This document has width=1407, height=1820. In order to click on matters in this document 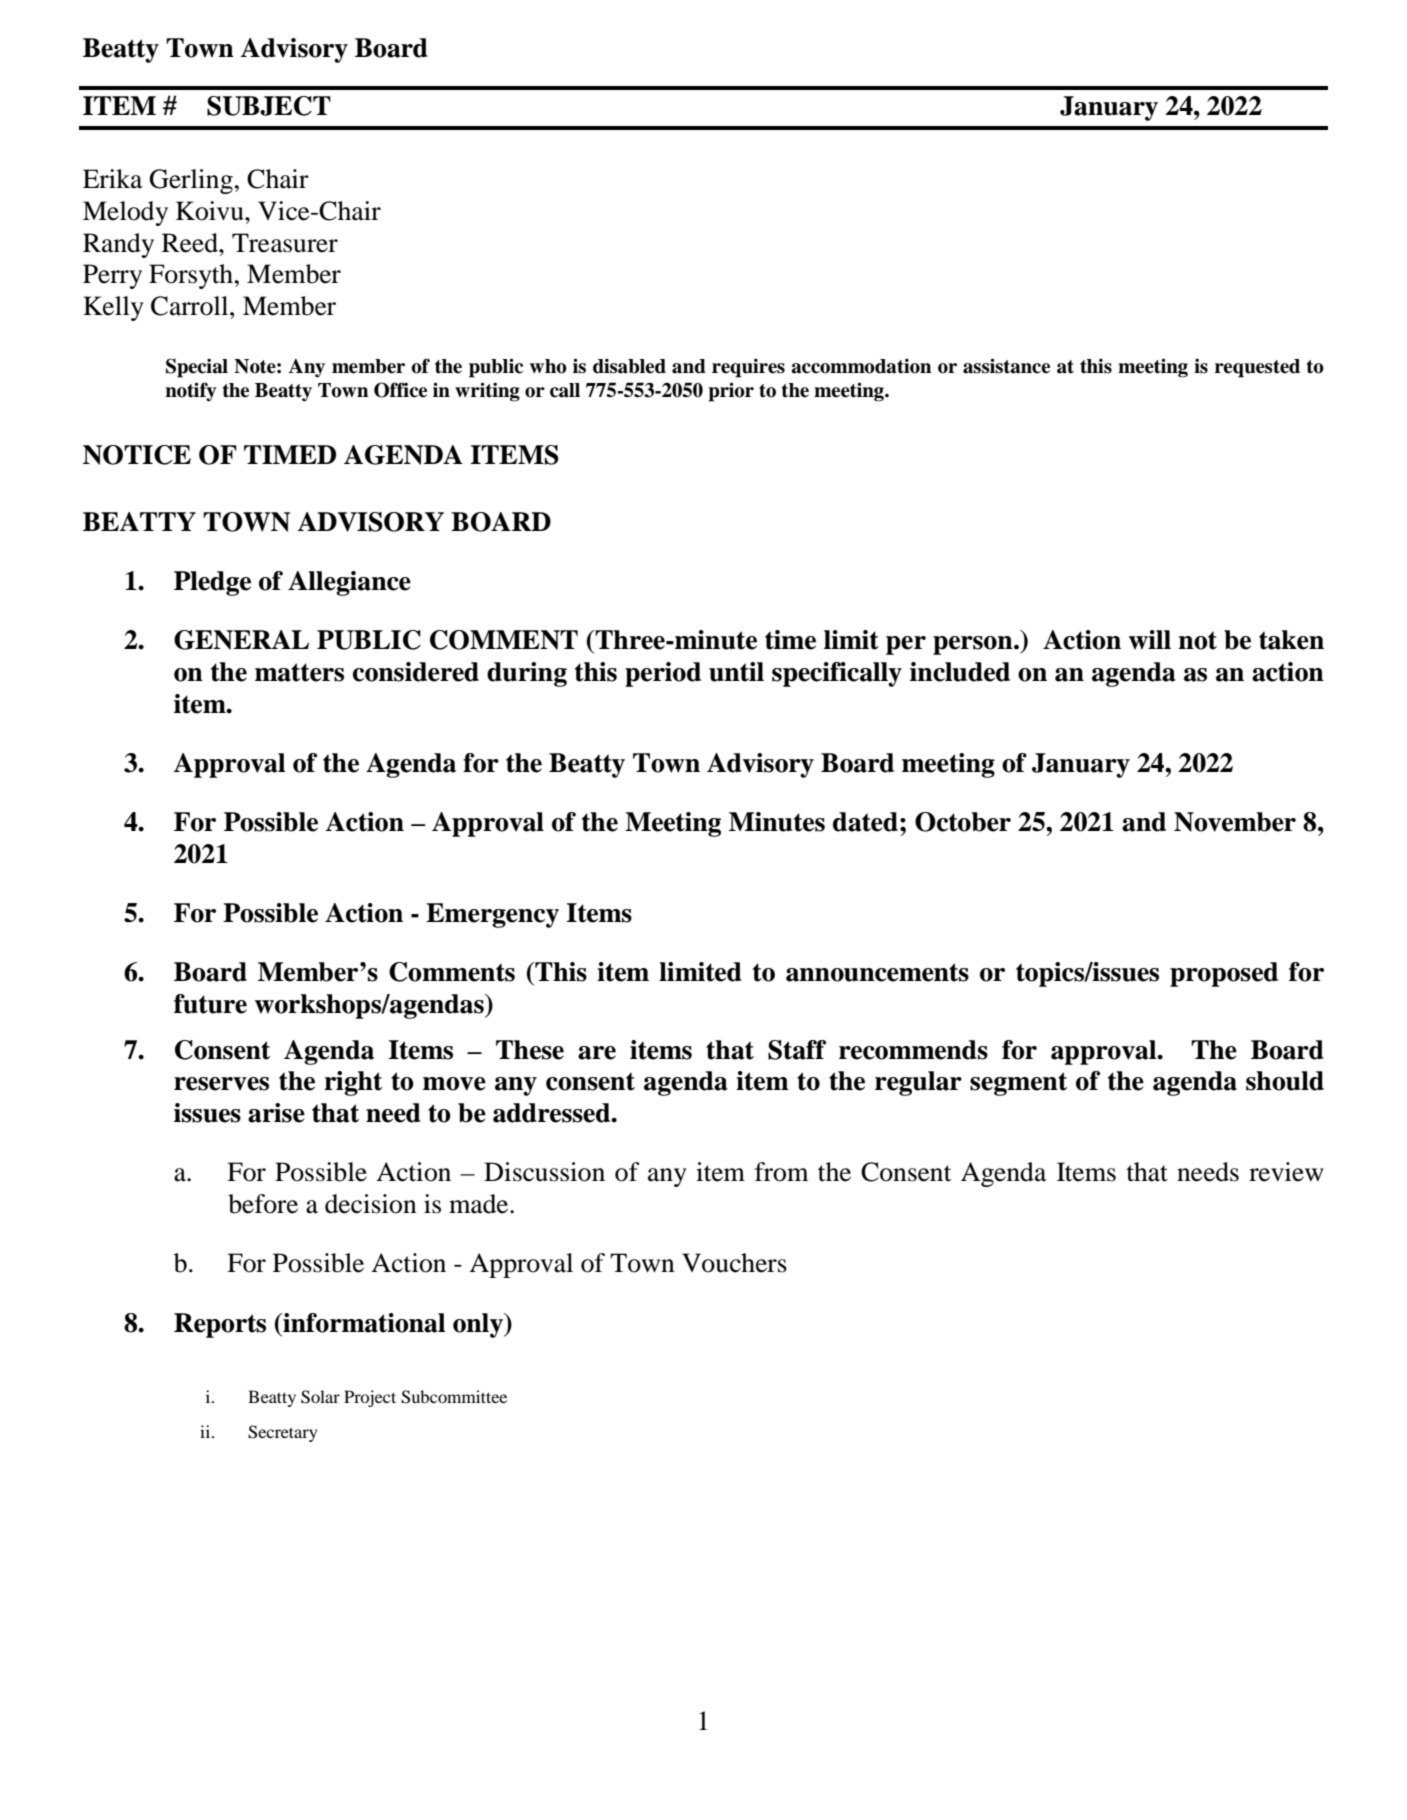, I will do `click(299, 672)`.
